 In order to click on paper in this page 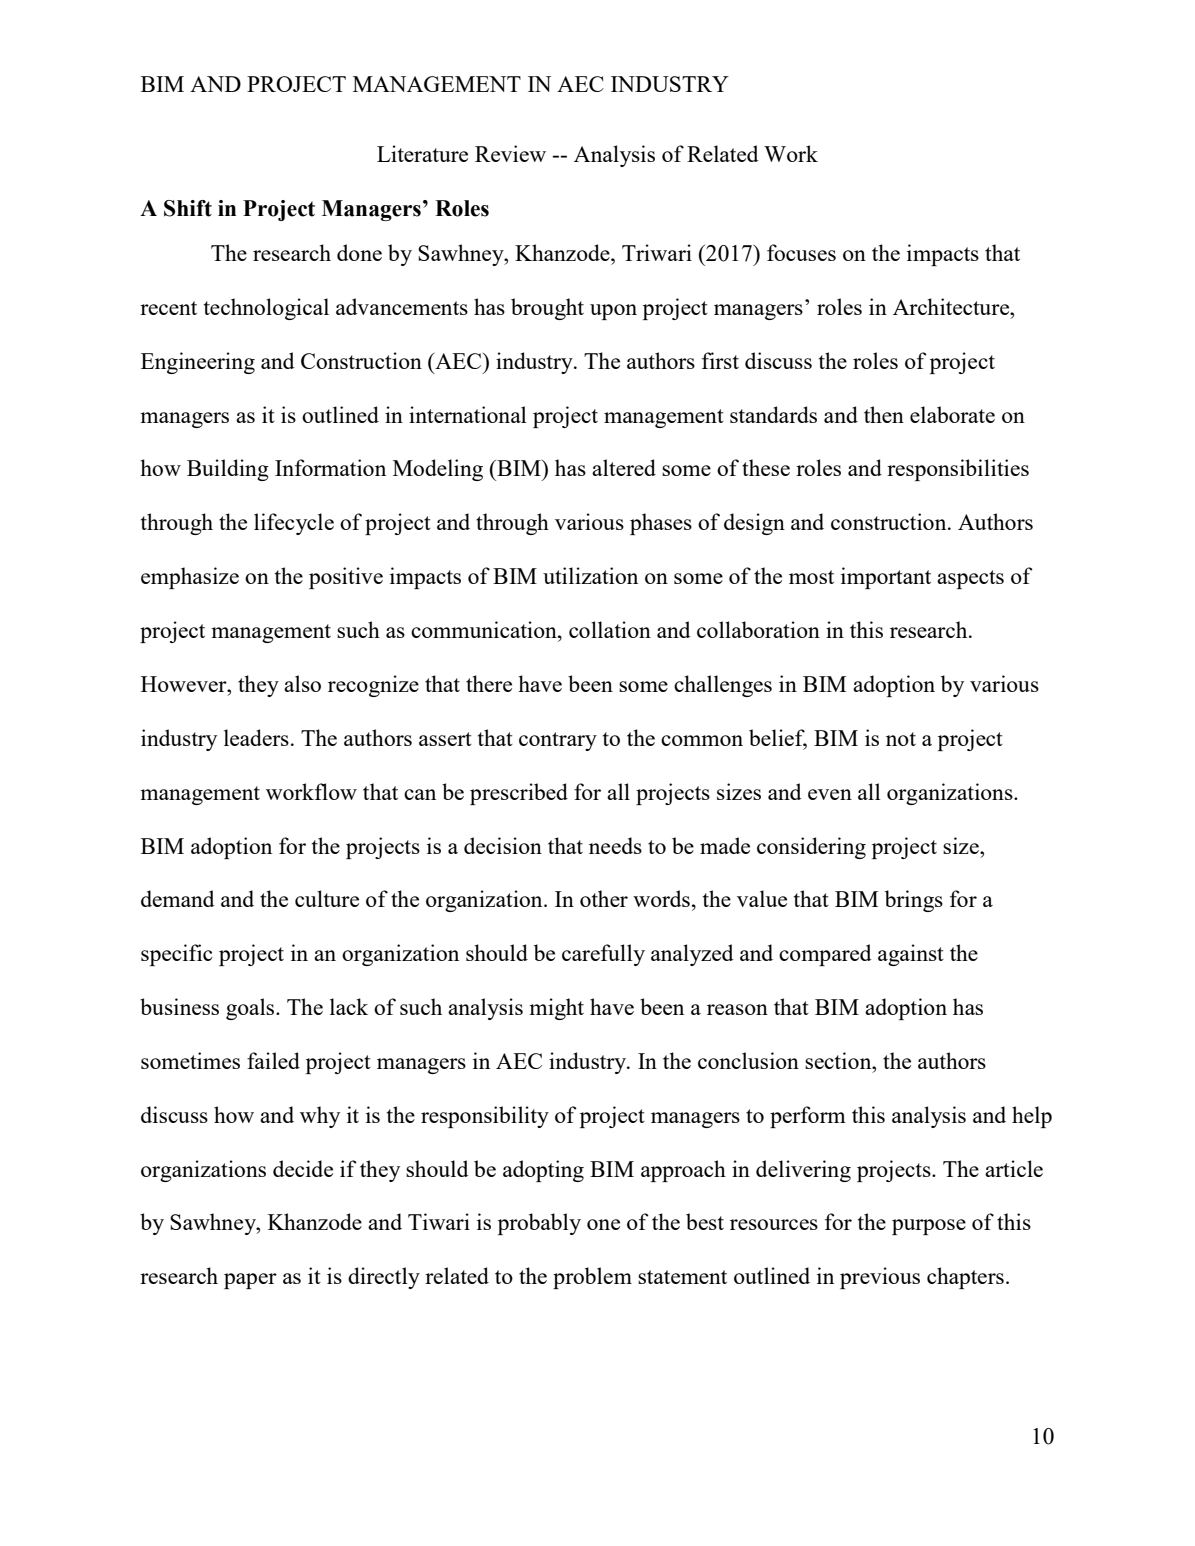, I will do `click(250, 1281)`.
